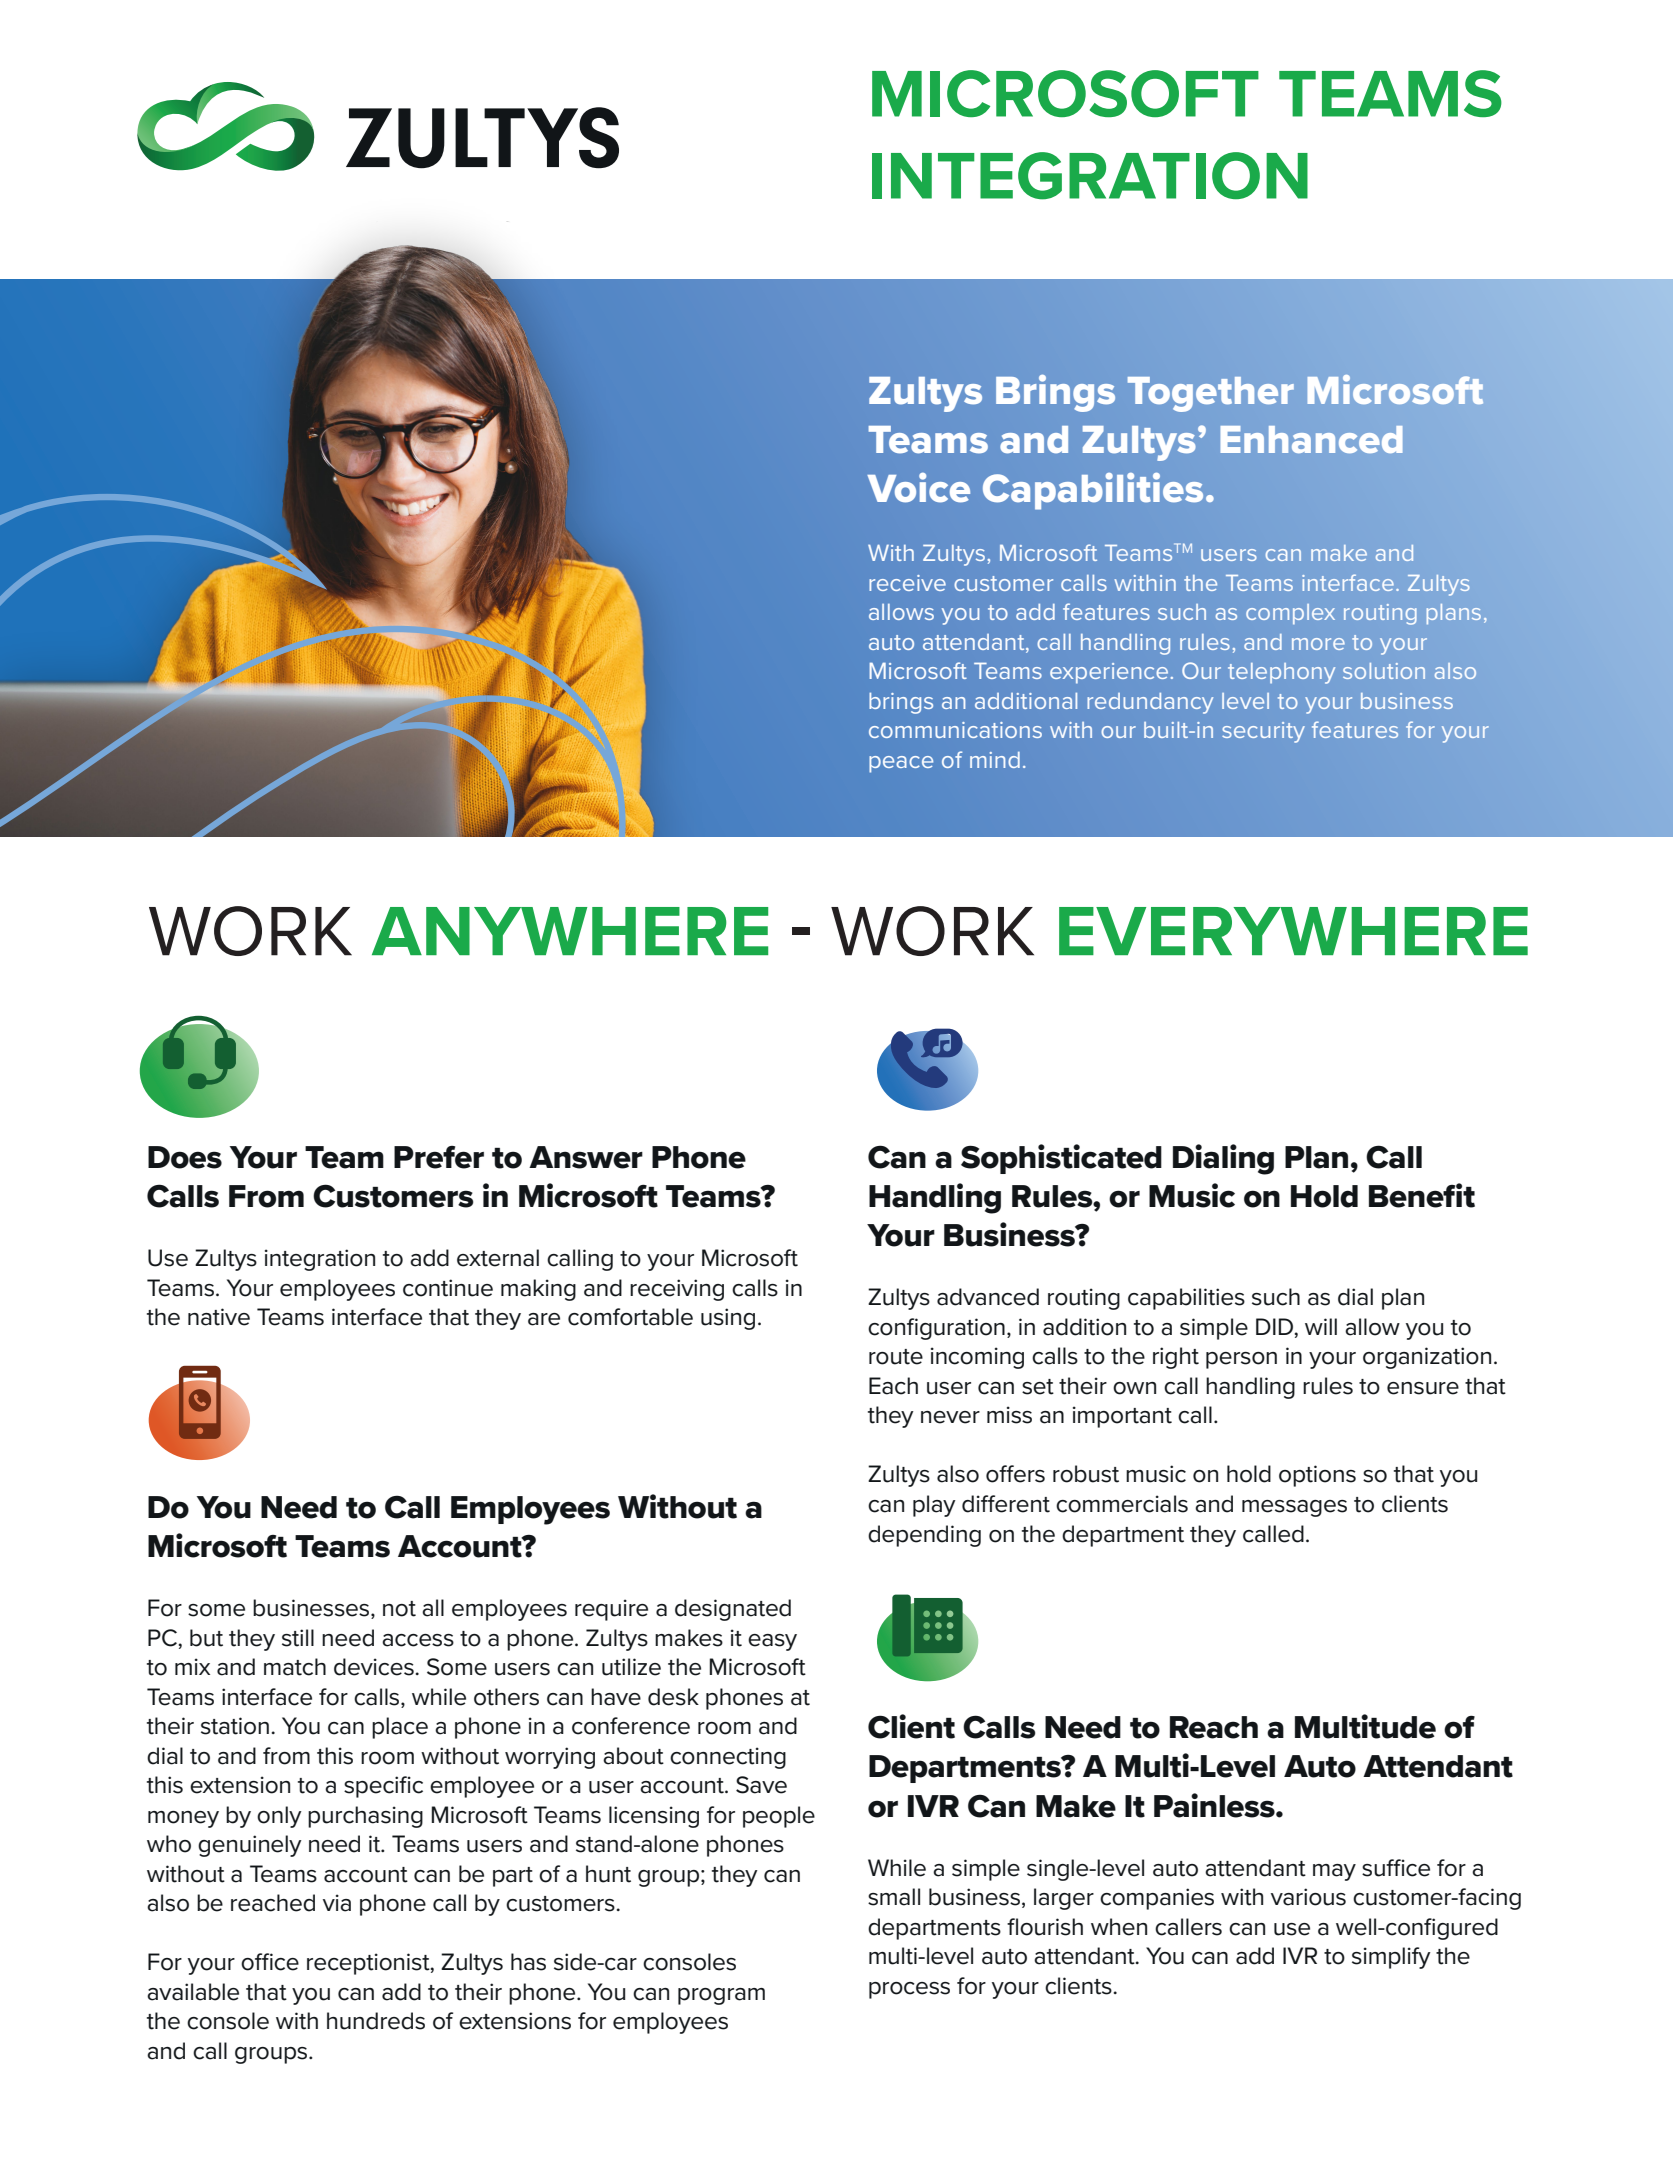 This screenshot has height=2165, width=1673. What do you see at coordinates (439, 1157) in the screenshot?
I see `Prefer` at bounding box center [439, 1157].
